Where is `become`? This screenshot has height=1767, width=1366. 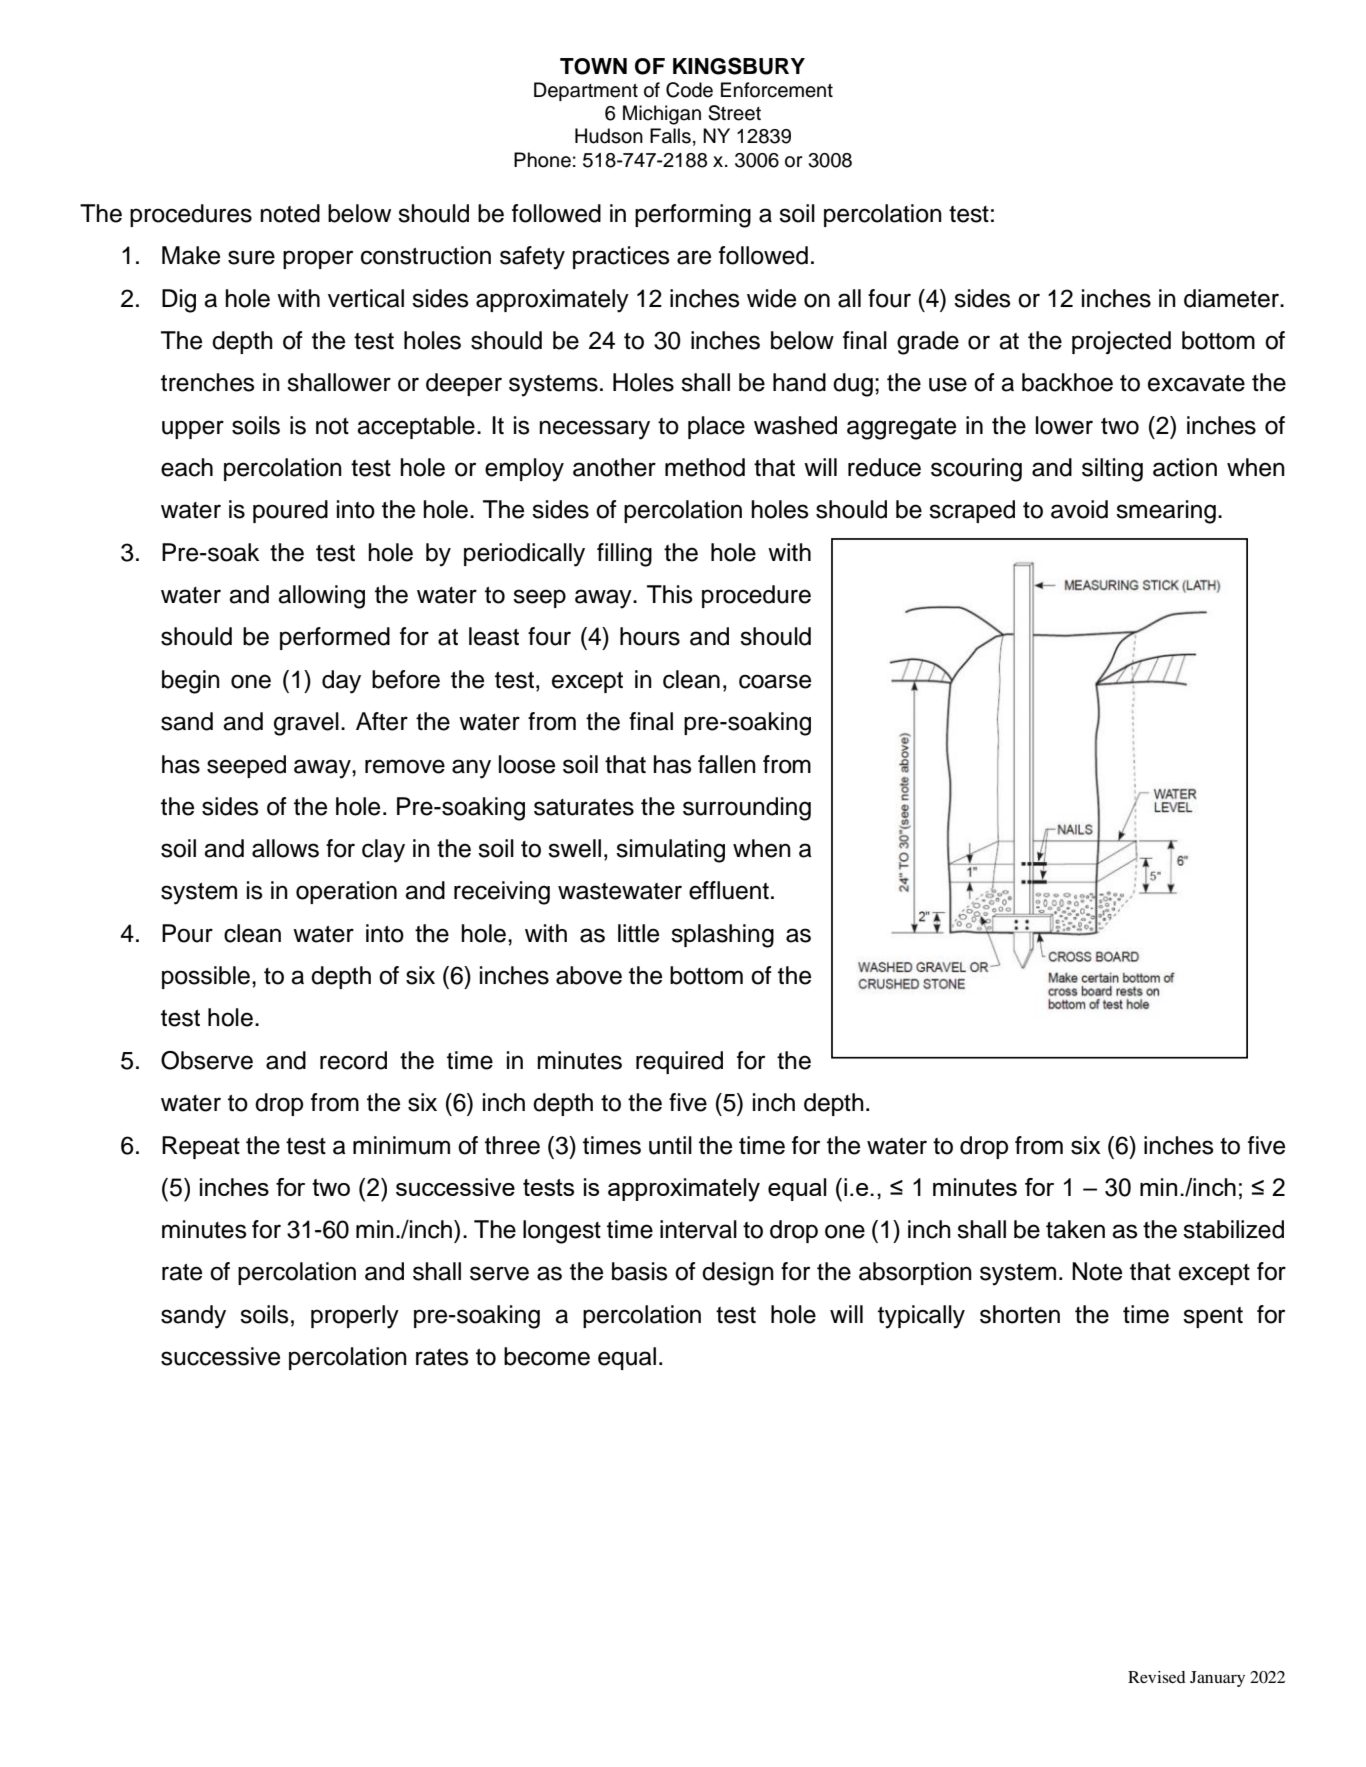 become is located at coordinates (547, 1356).
